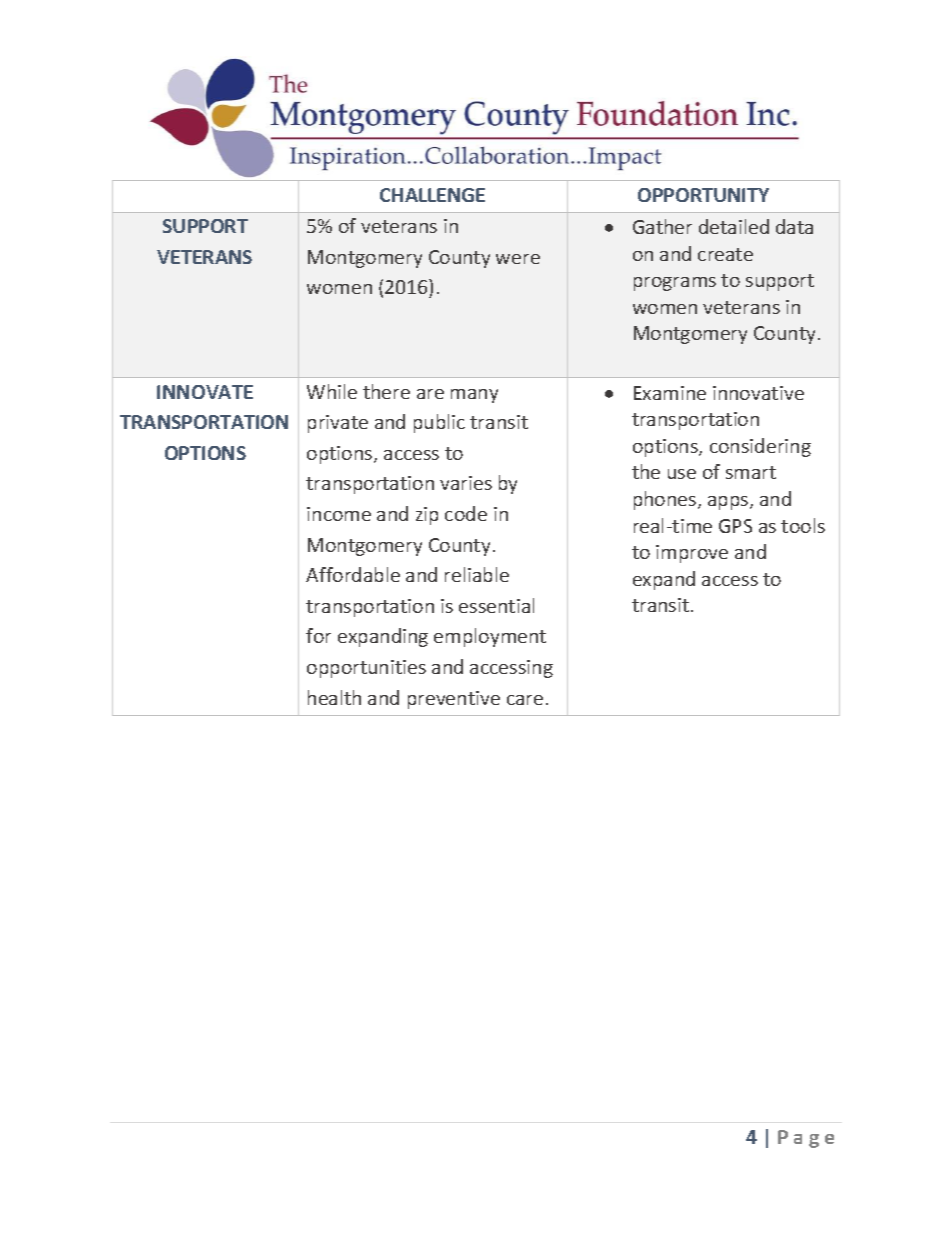 This page has width=952, height=1233. What do you see at coordinates (466, 513) in the page?
I see `code` at bounding box center [466, 513].
